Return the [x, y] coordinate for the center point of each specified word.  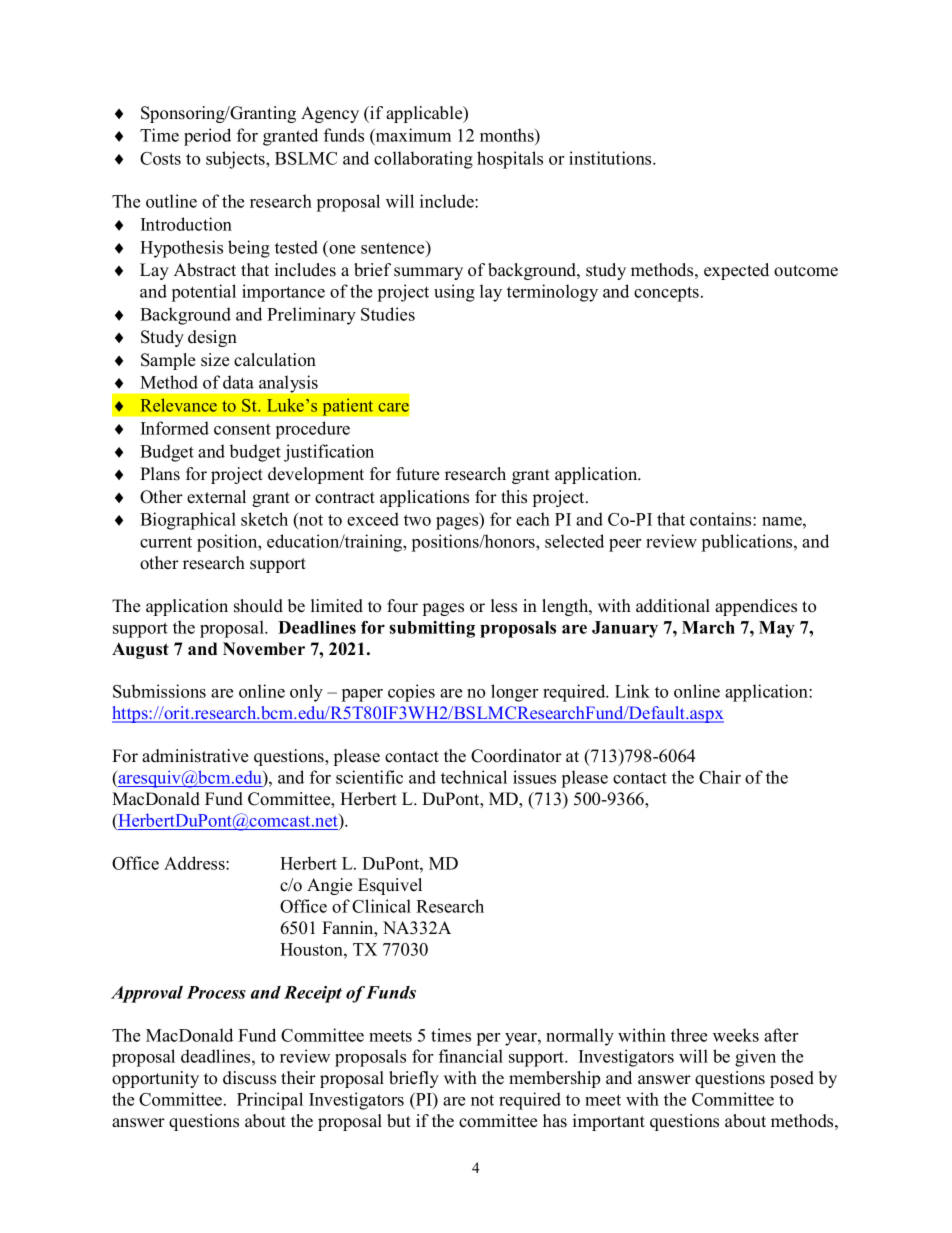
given [755, 1058]
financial [471, 1056]
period [207, 137]
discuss [249, 1078]
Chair [720, 777]
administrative [195, 756]
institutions [611, 158]
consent [242, 429]
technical [474, 777]
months [508, 136]
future [417, 474]
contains [722, 519]
